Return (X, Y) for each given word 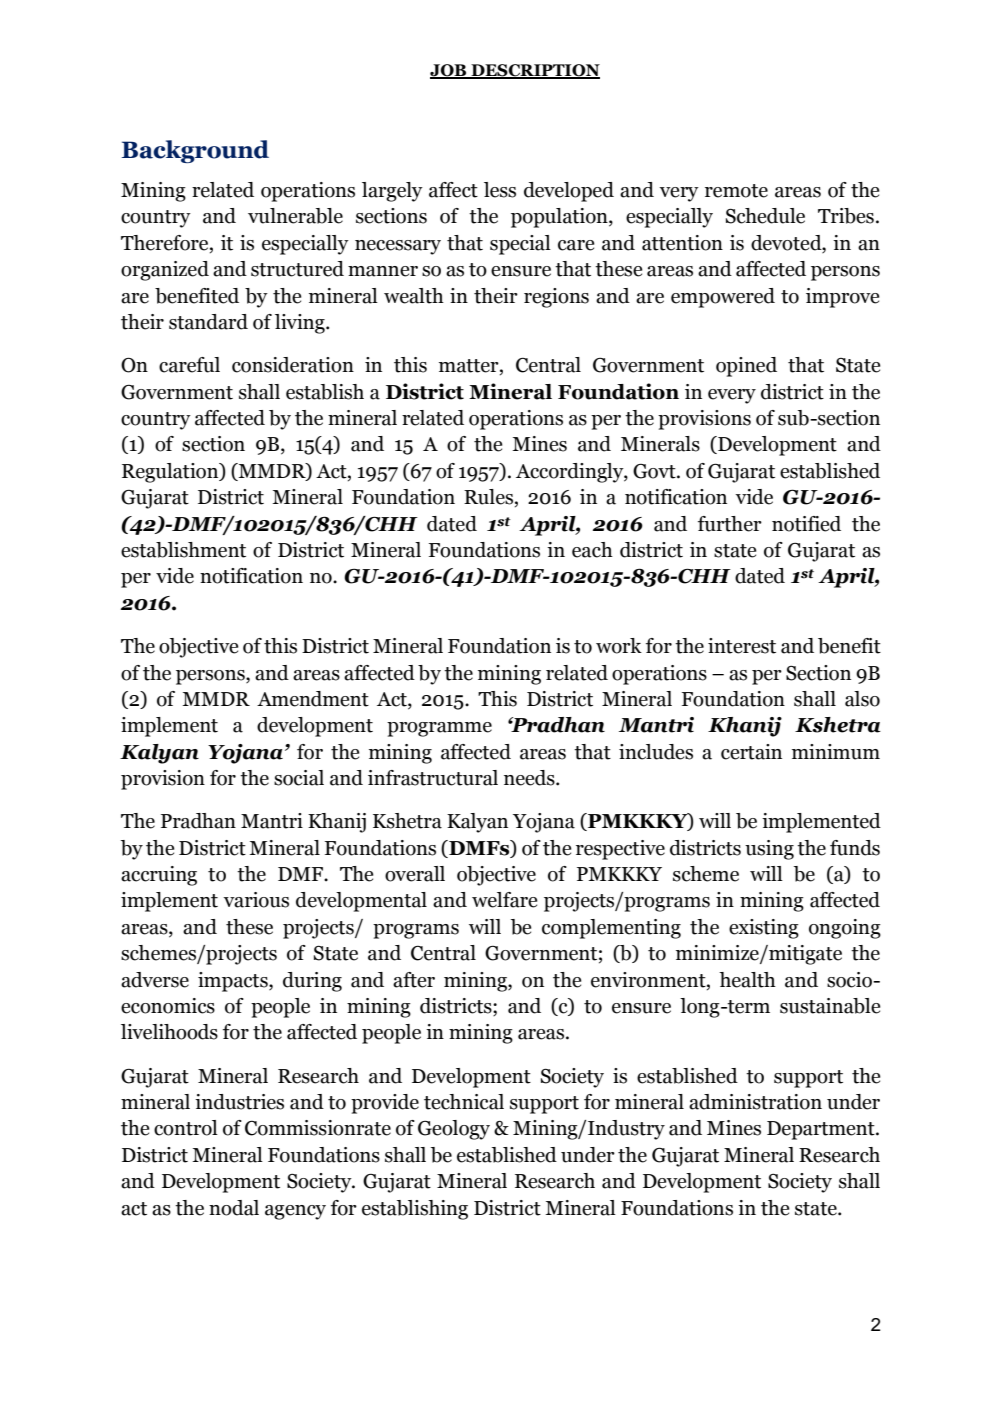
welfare (505, 900)
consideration (293, 365)
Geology (454, 1130)
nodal (234, 1208)
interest (742, 646)
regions (556, 298)
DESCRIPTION (534, 71)
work (619, 646)
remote (736, 191)
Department (822, 1130)
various (256, 900)
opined (746, 367)
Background (195, 151)
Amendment (313, 699)
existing (764, 929)
